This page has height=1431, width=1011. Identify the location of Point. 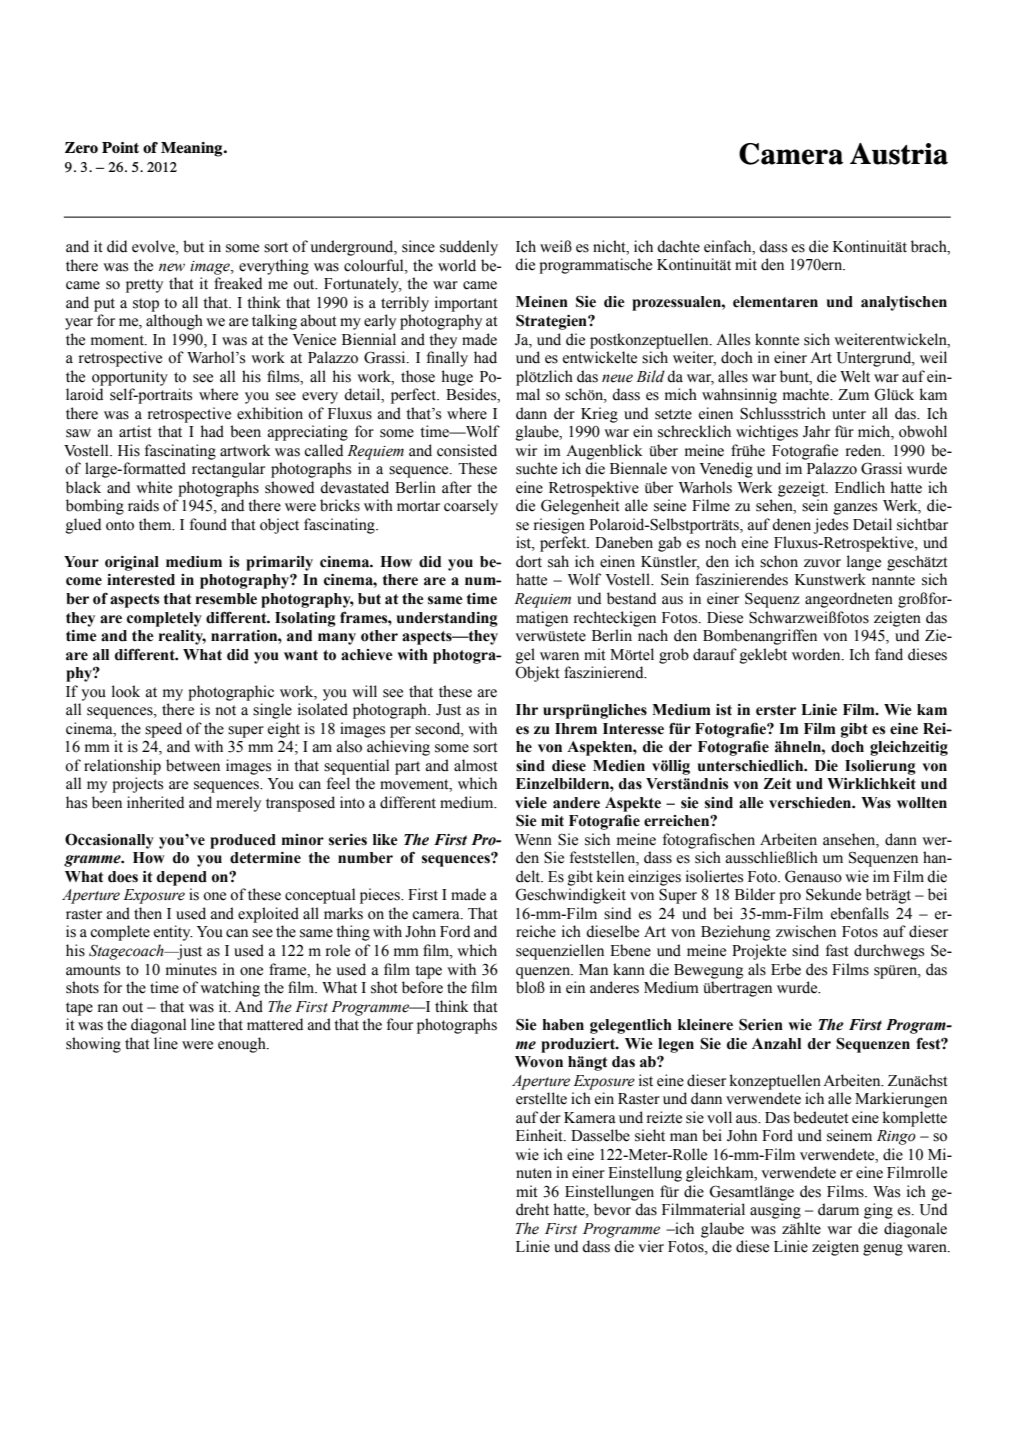
(120, 147).
